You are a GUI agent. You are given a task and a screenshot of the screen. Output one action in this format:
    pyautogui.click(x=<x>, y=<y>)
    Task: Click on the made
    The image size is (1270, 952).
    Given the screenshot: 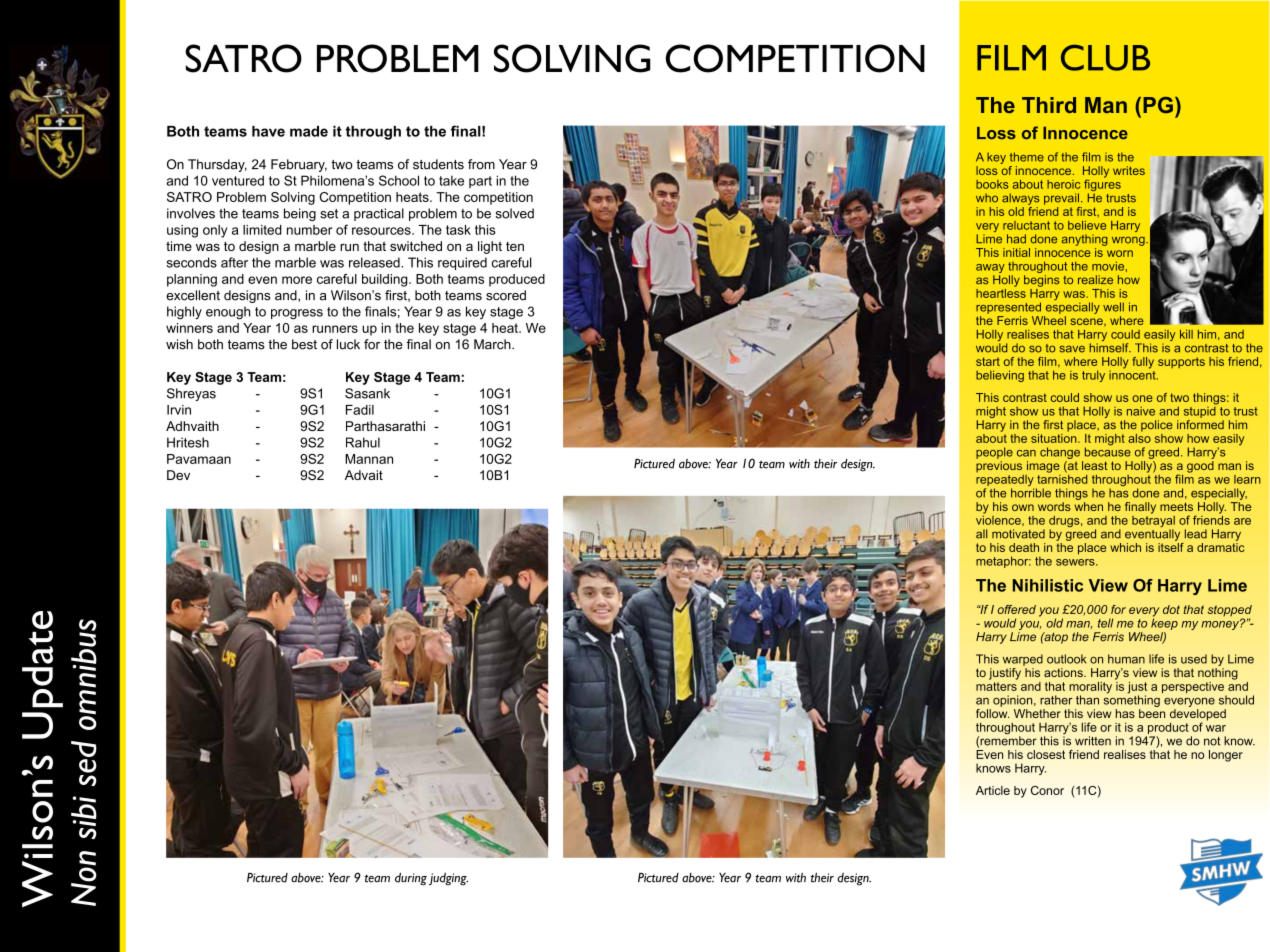 What is the action you would take?
    pyautogui.click(x=309, y=131)
